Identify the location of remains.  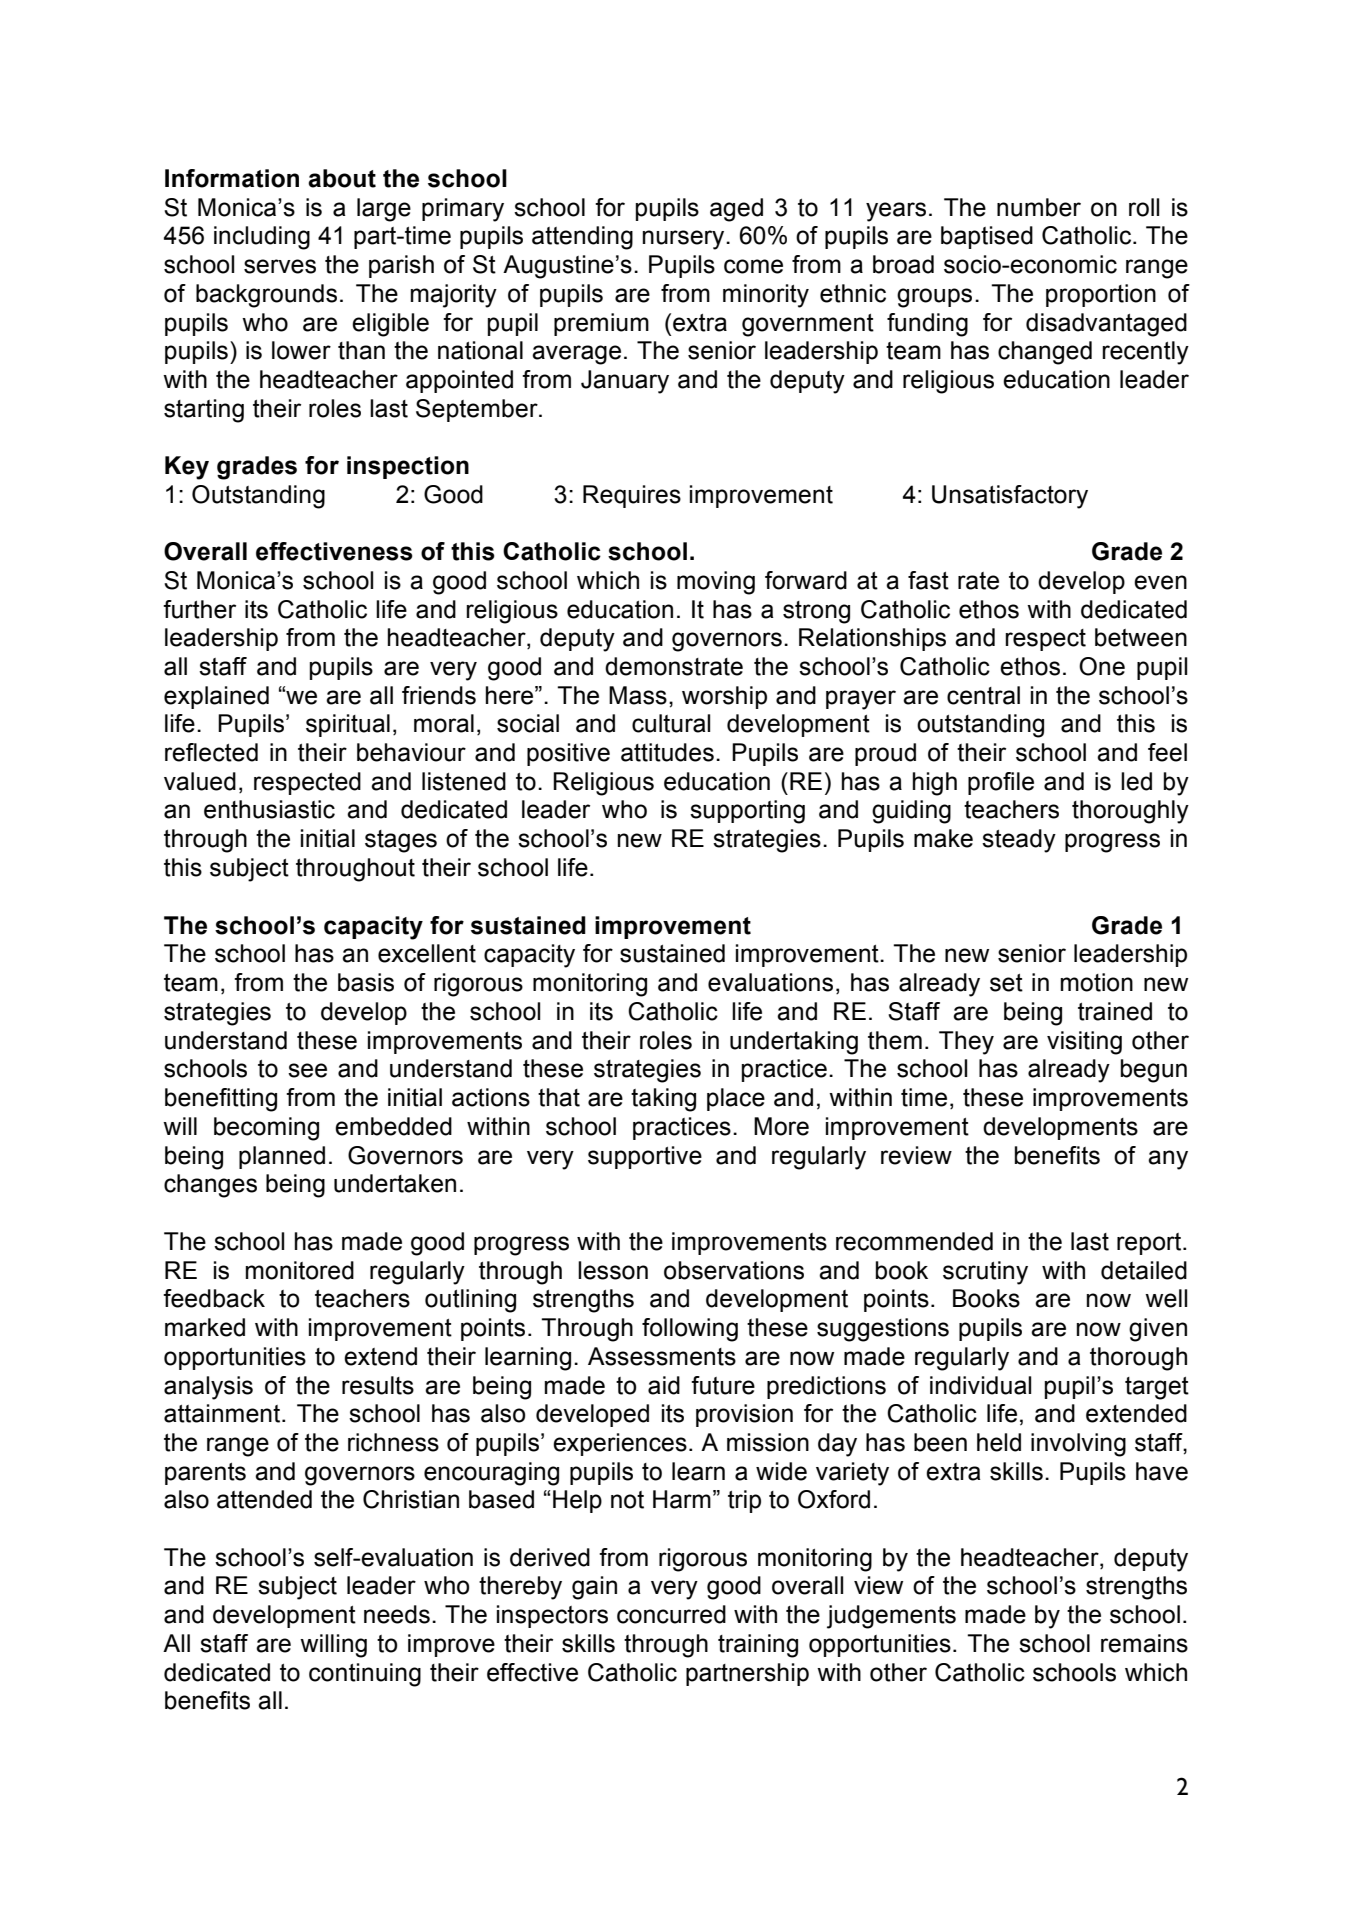
(1144, 1643).
